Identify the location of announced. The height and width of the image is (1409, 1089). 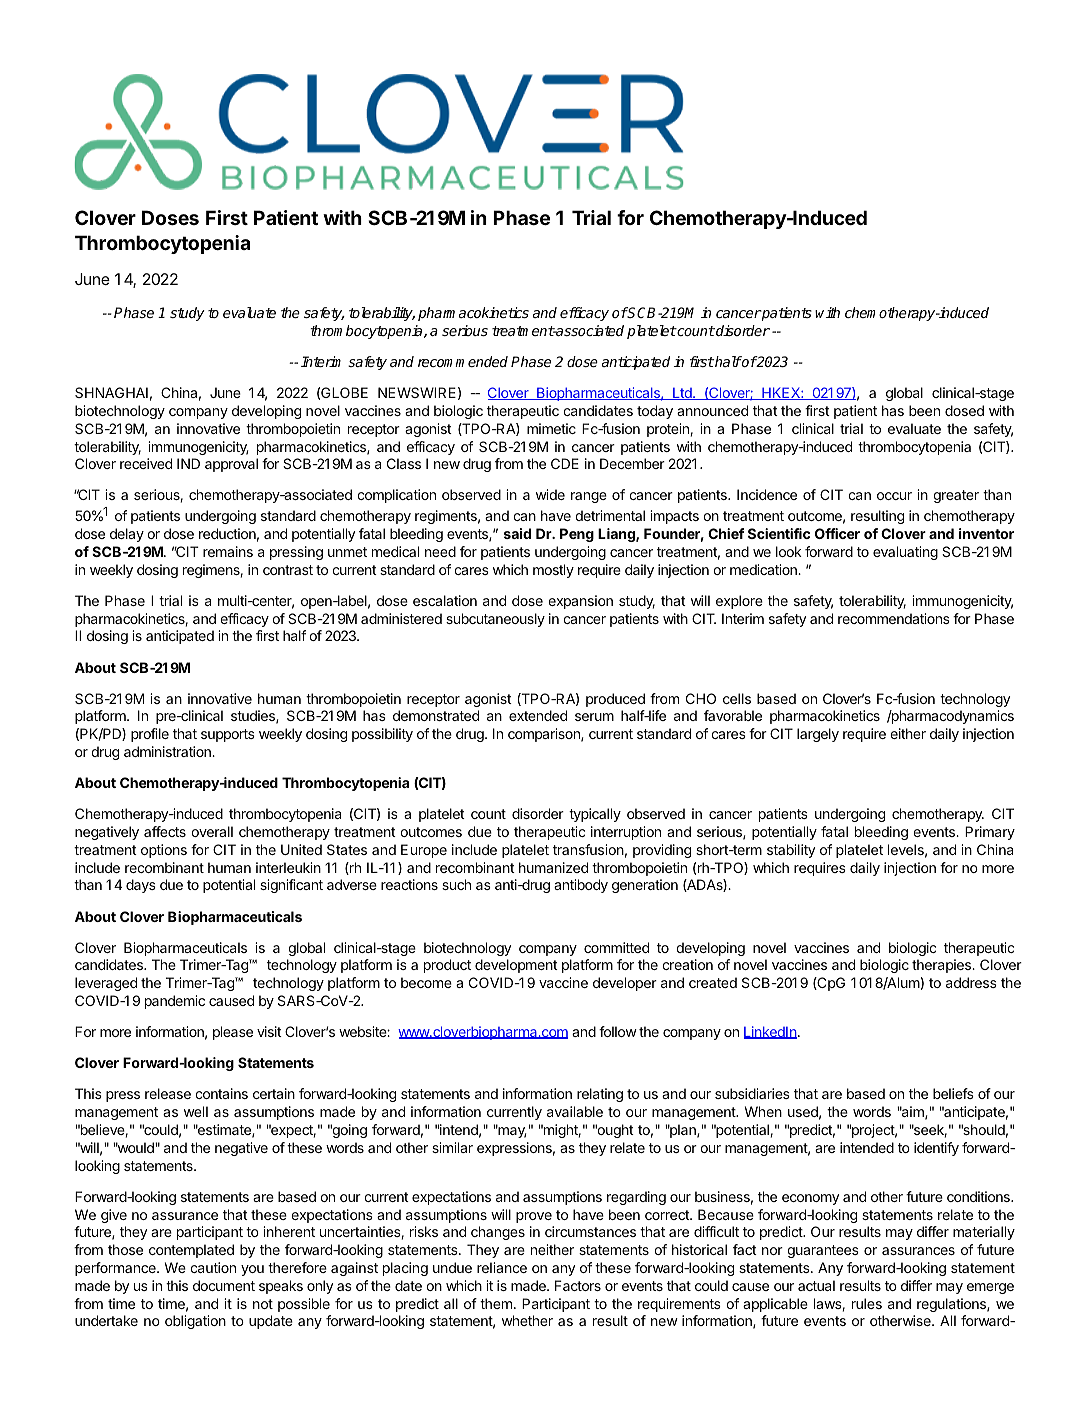
(712, 410).
